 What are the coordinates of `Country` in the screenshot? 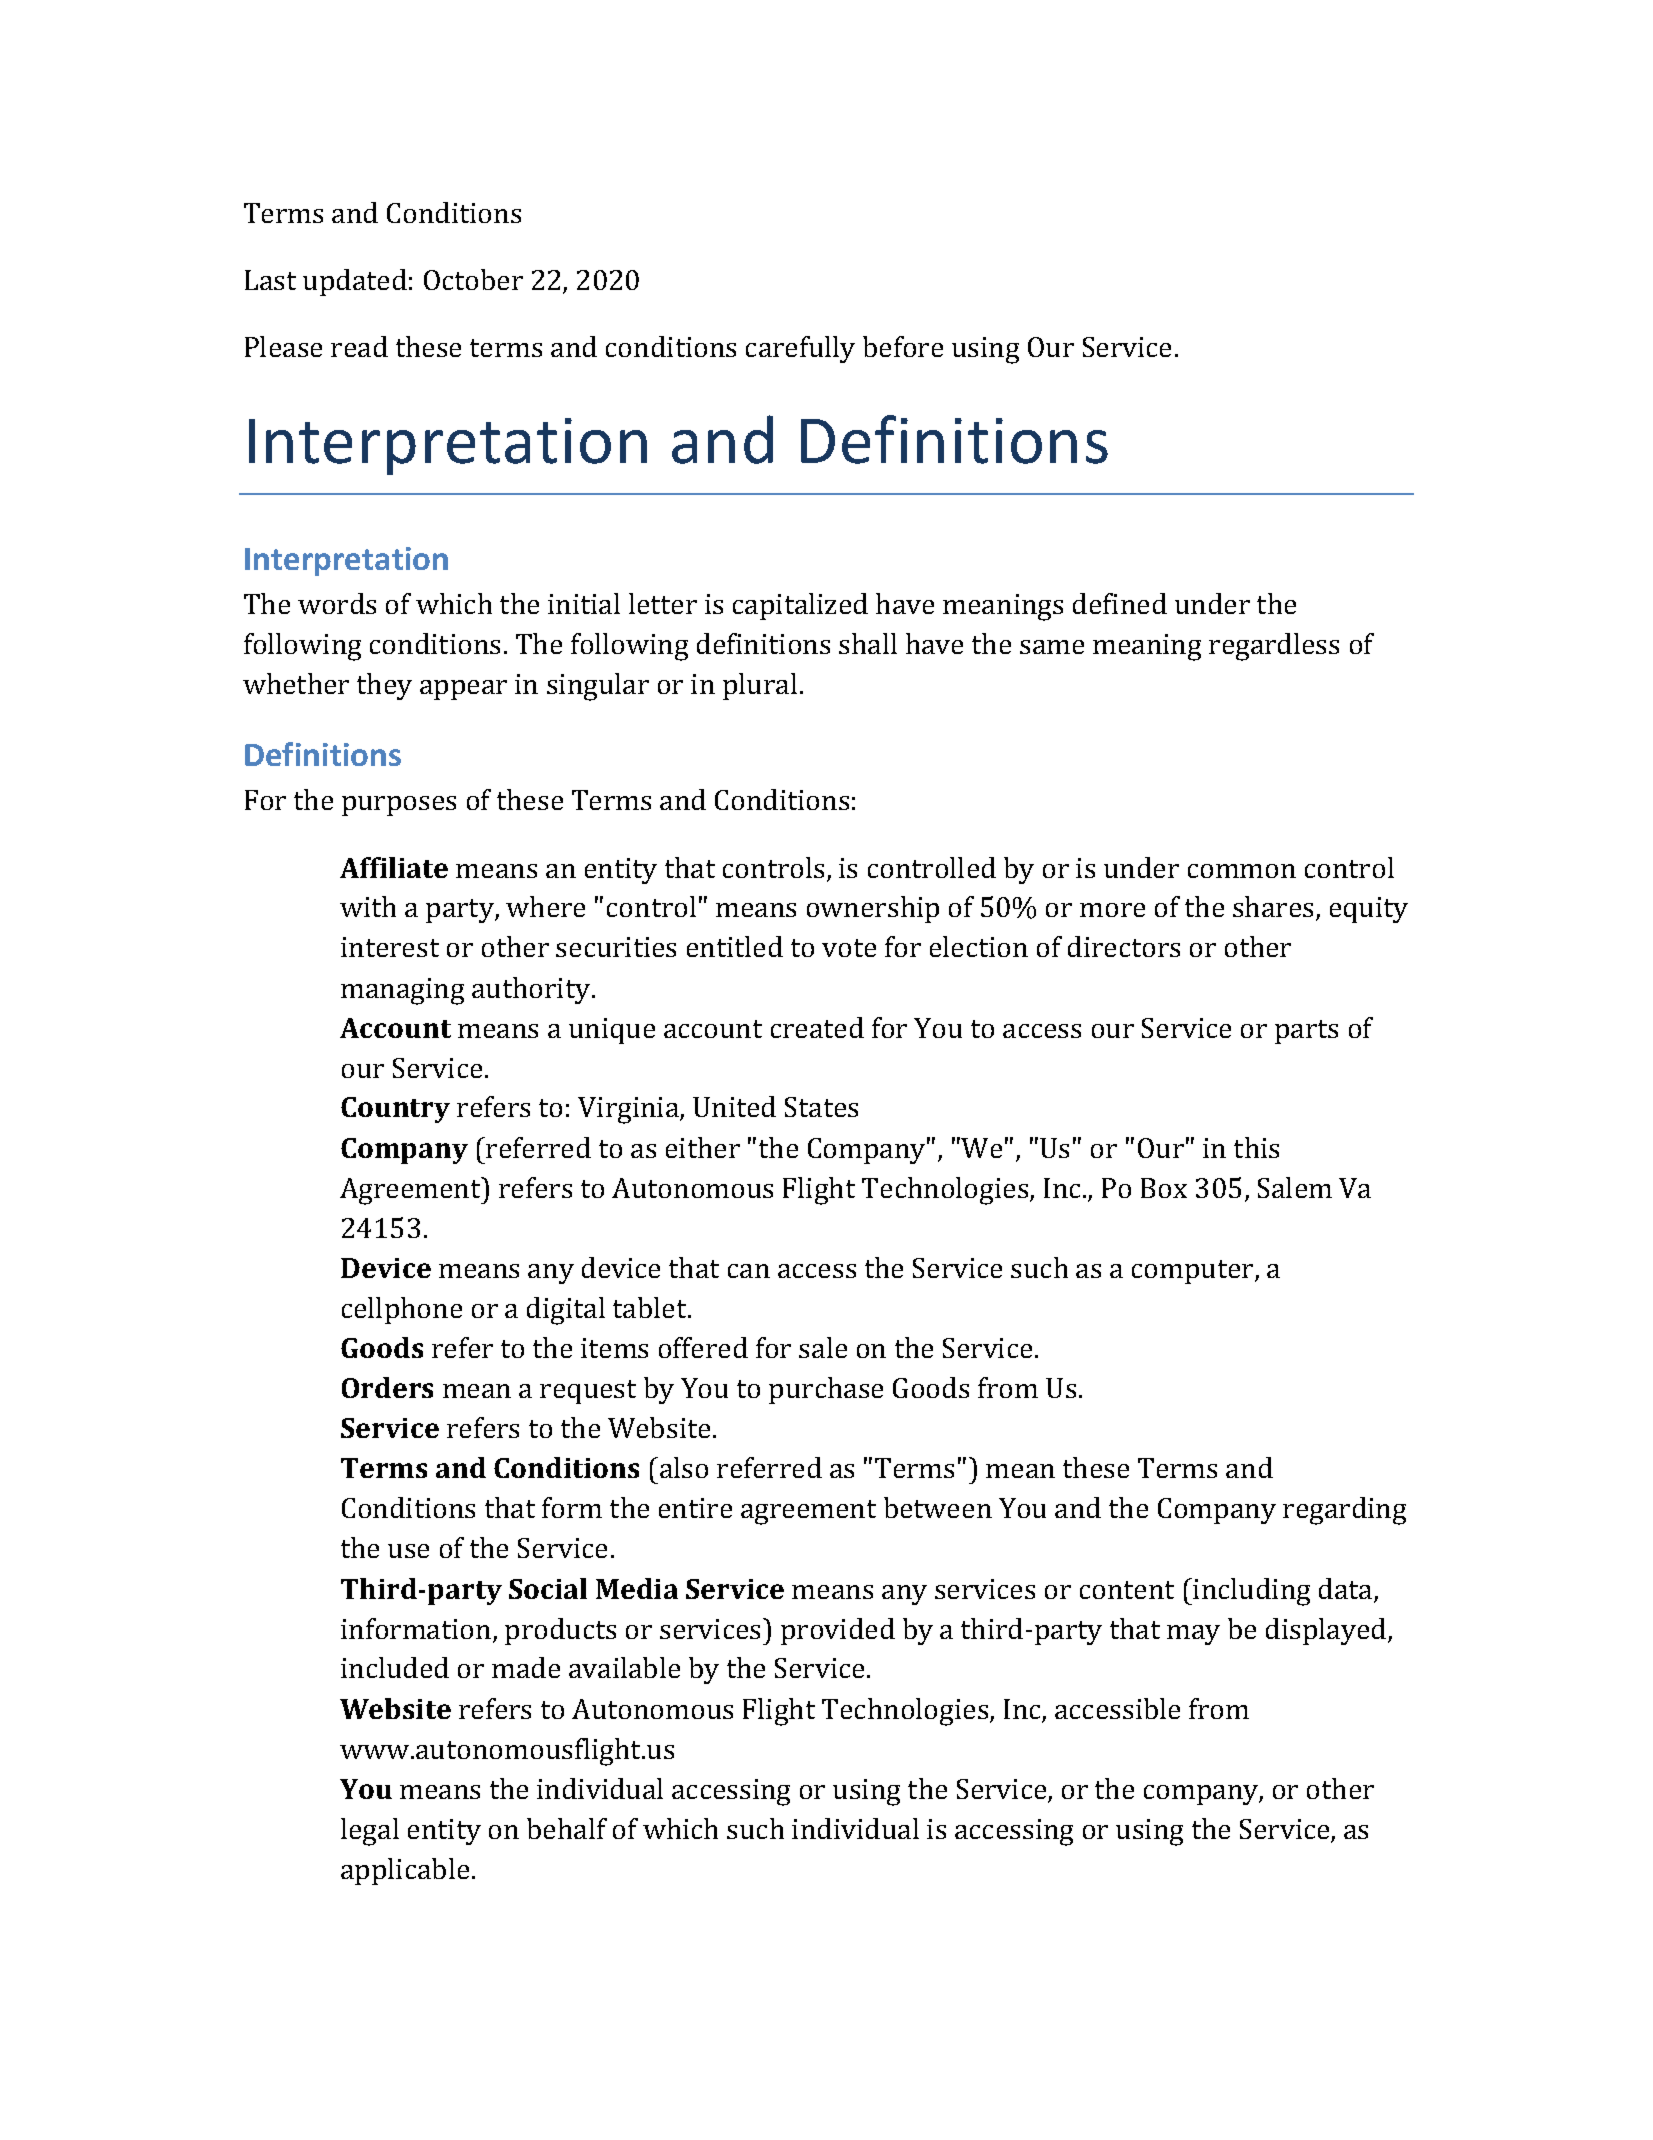 It's located at (395, 1110).
